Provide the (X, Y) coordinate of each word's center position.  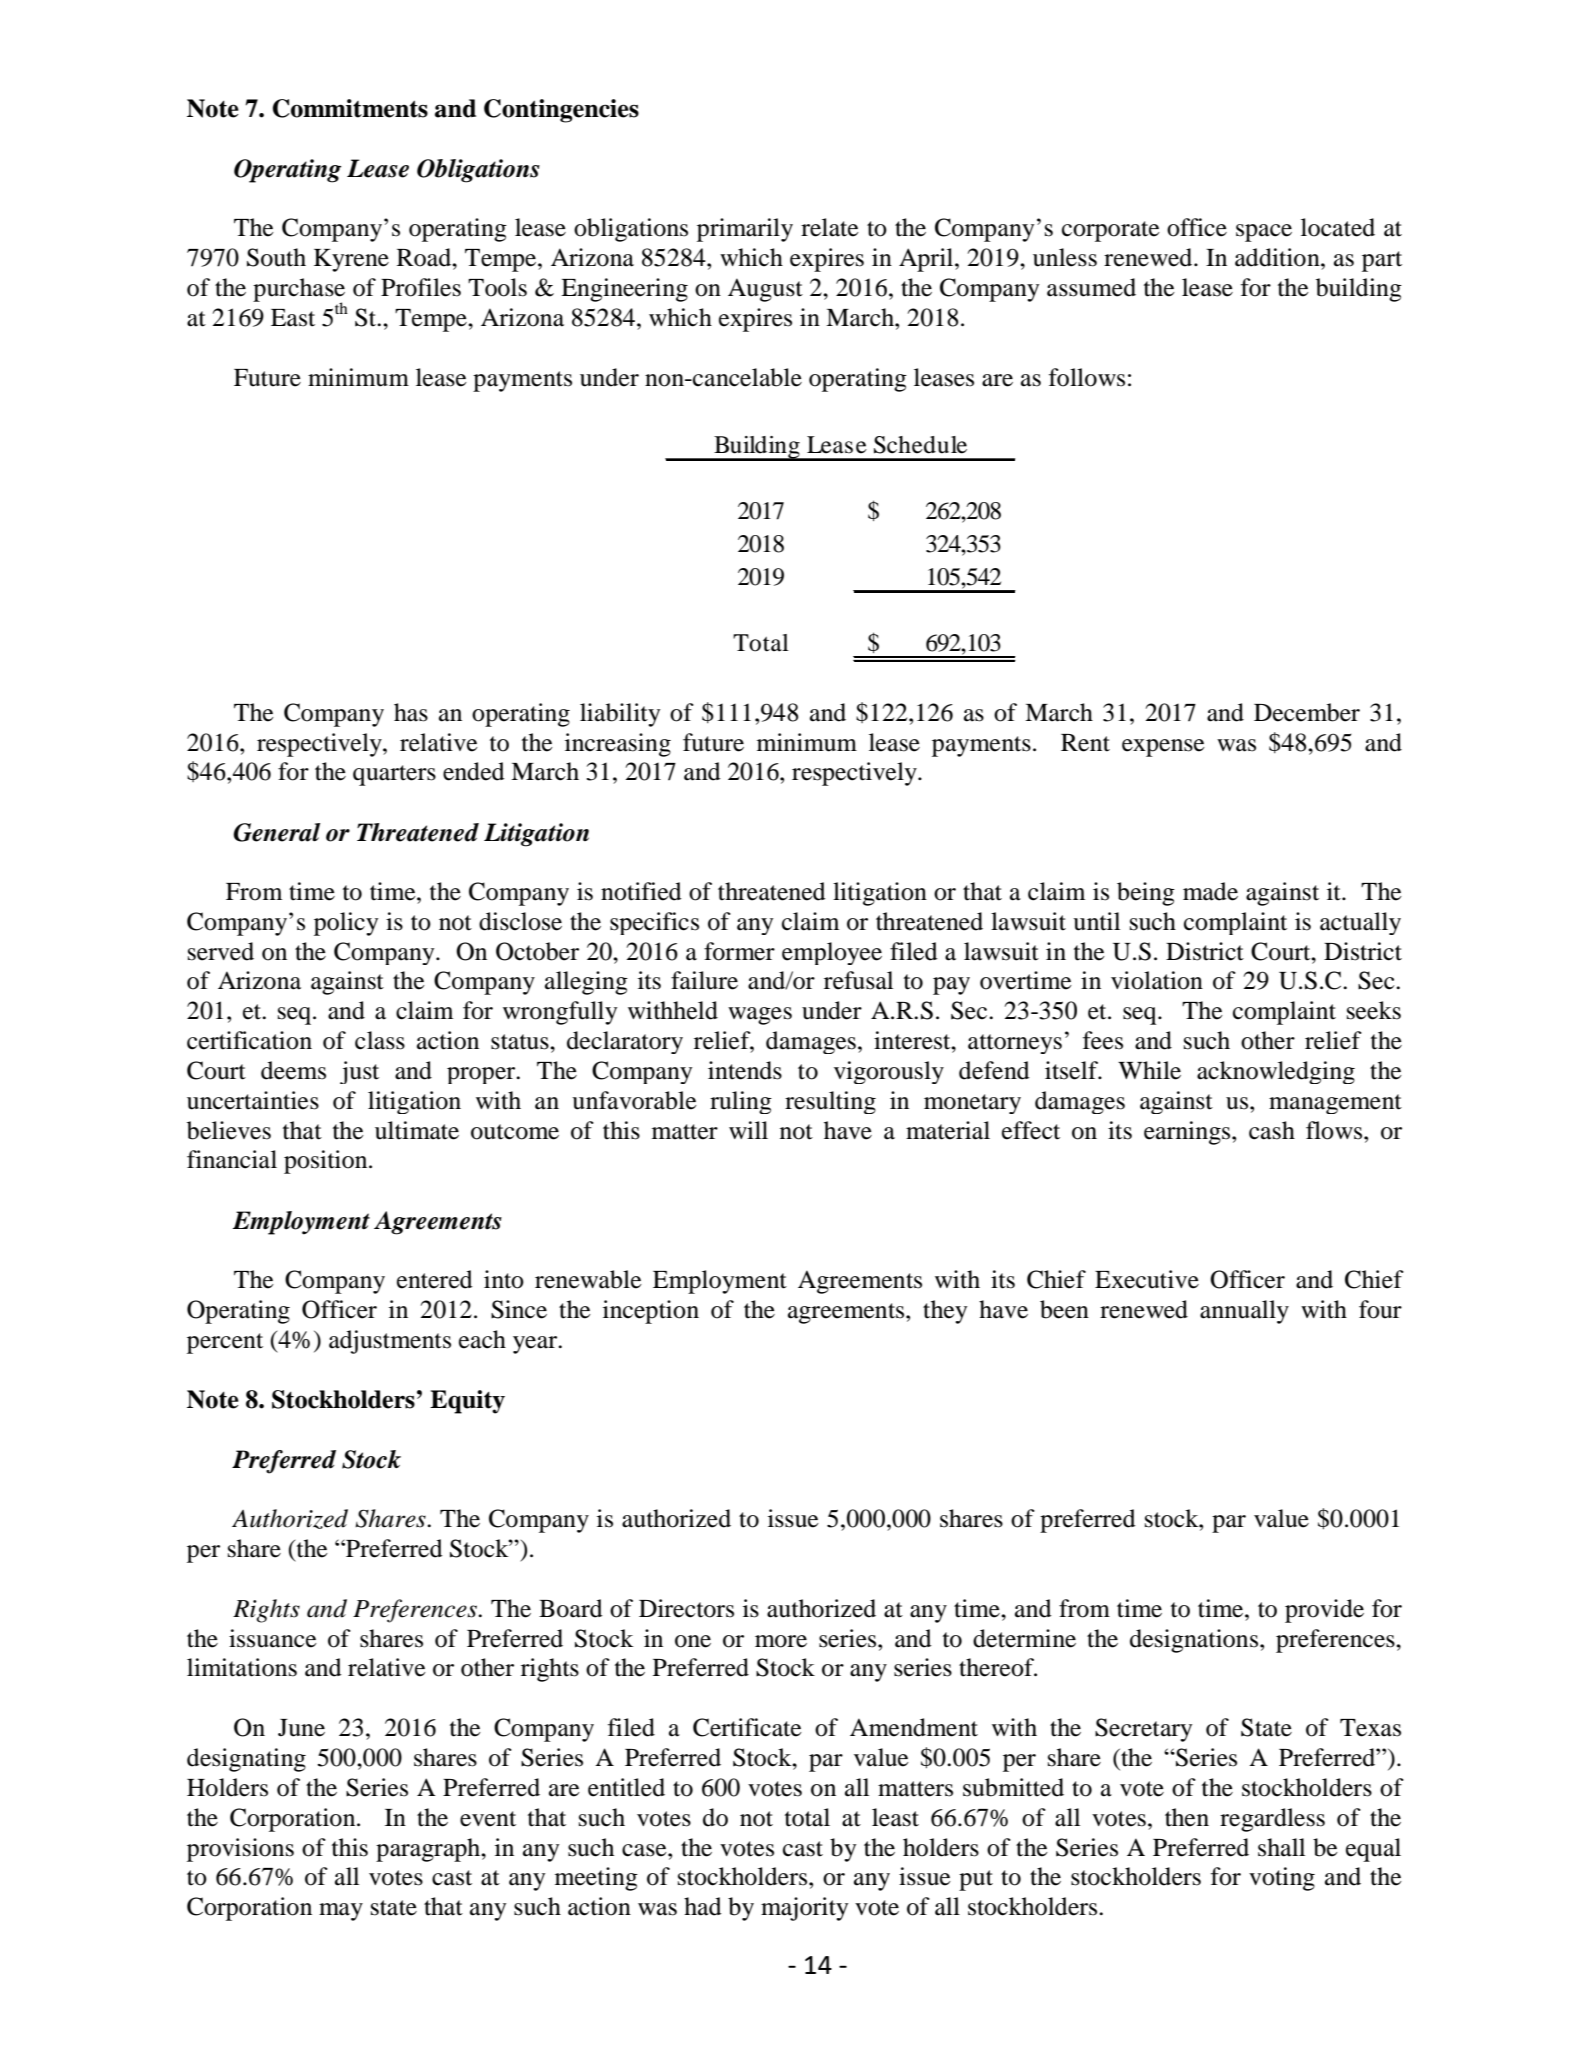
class (380, 1040)
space (1264, 233)
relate (830, 227)
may (341, 1912)
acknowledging (1276, 1072)
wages (760, 1016)
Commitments (350, 108)
